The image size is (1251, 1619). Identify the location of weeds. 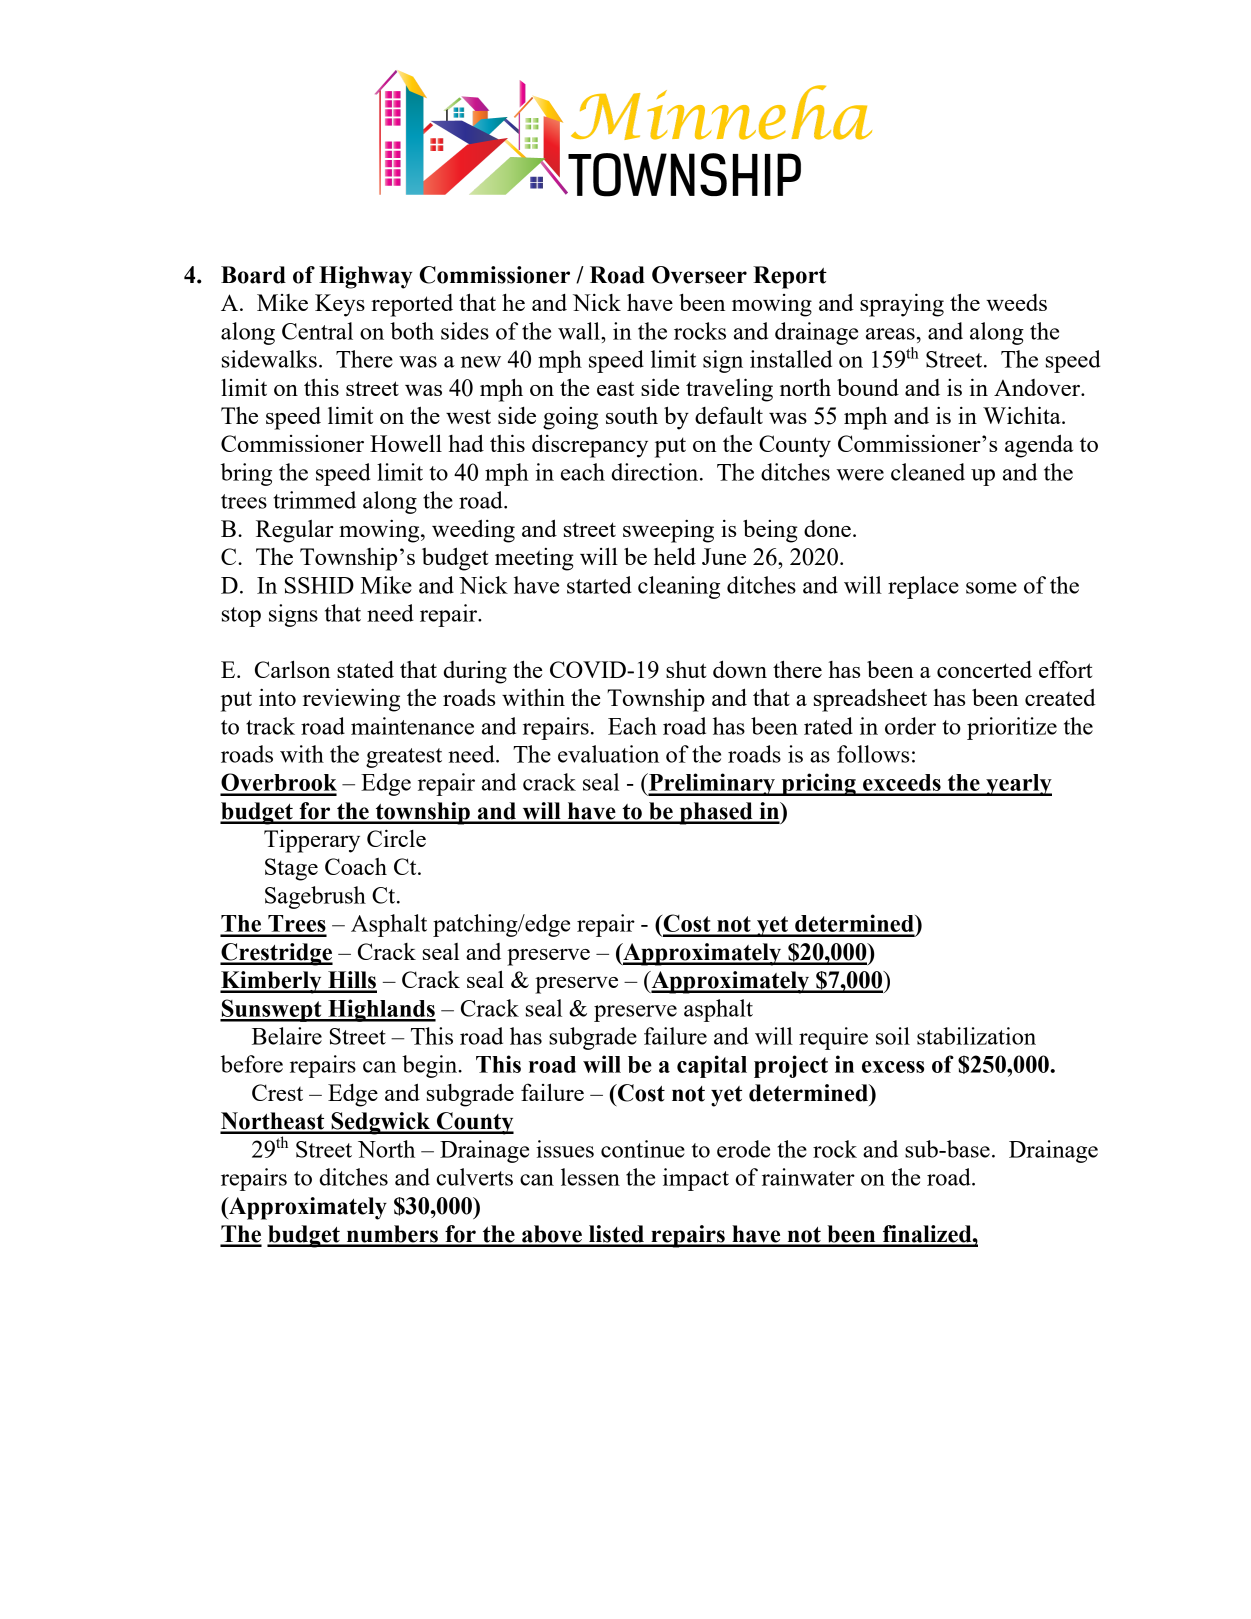
(1016, 302).
